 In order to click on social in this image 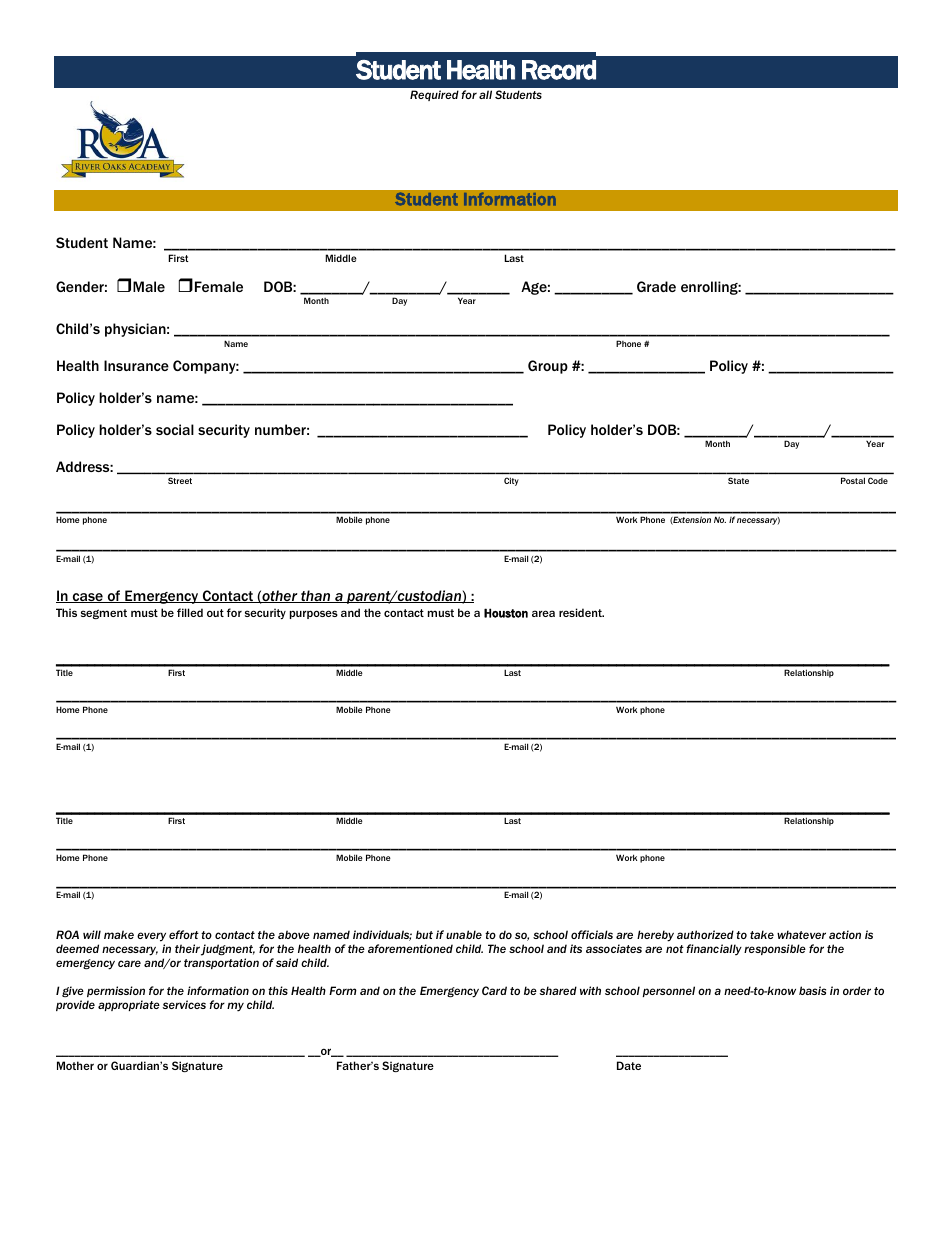, I will do `click(175, 429)`.
